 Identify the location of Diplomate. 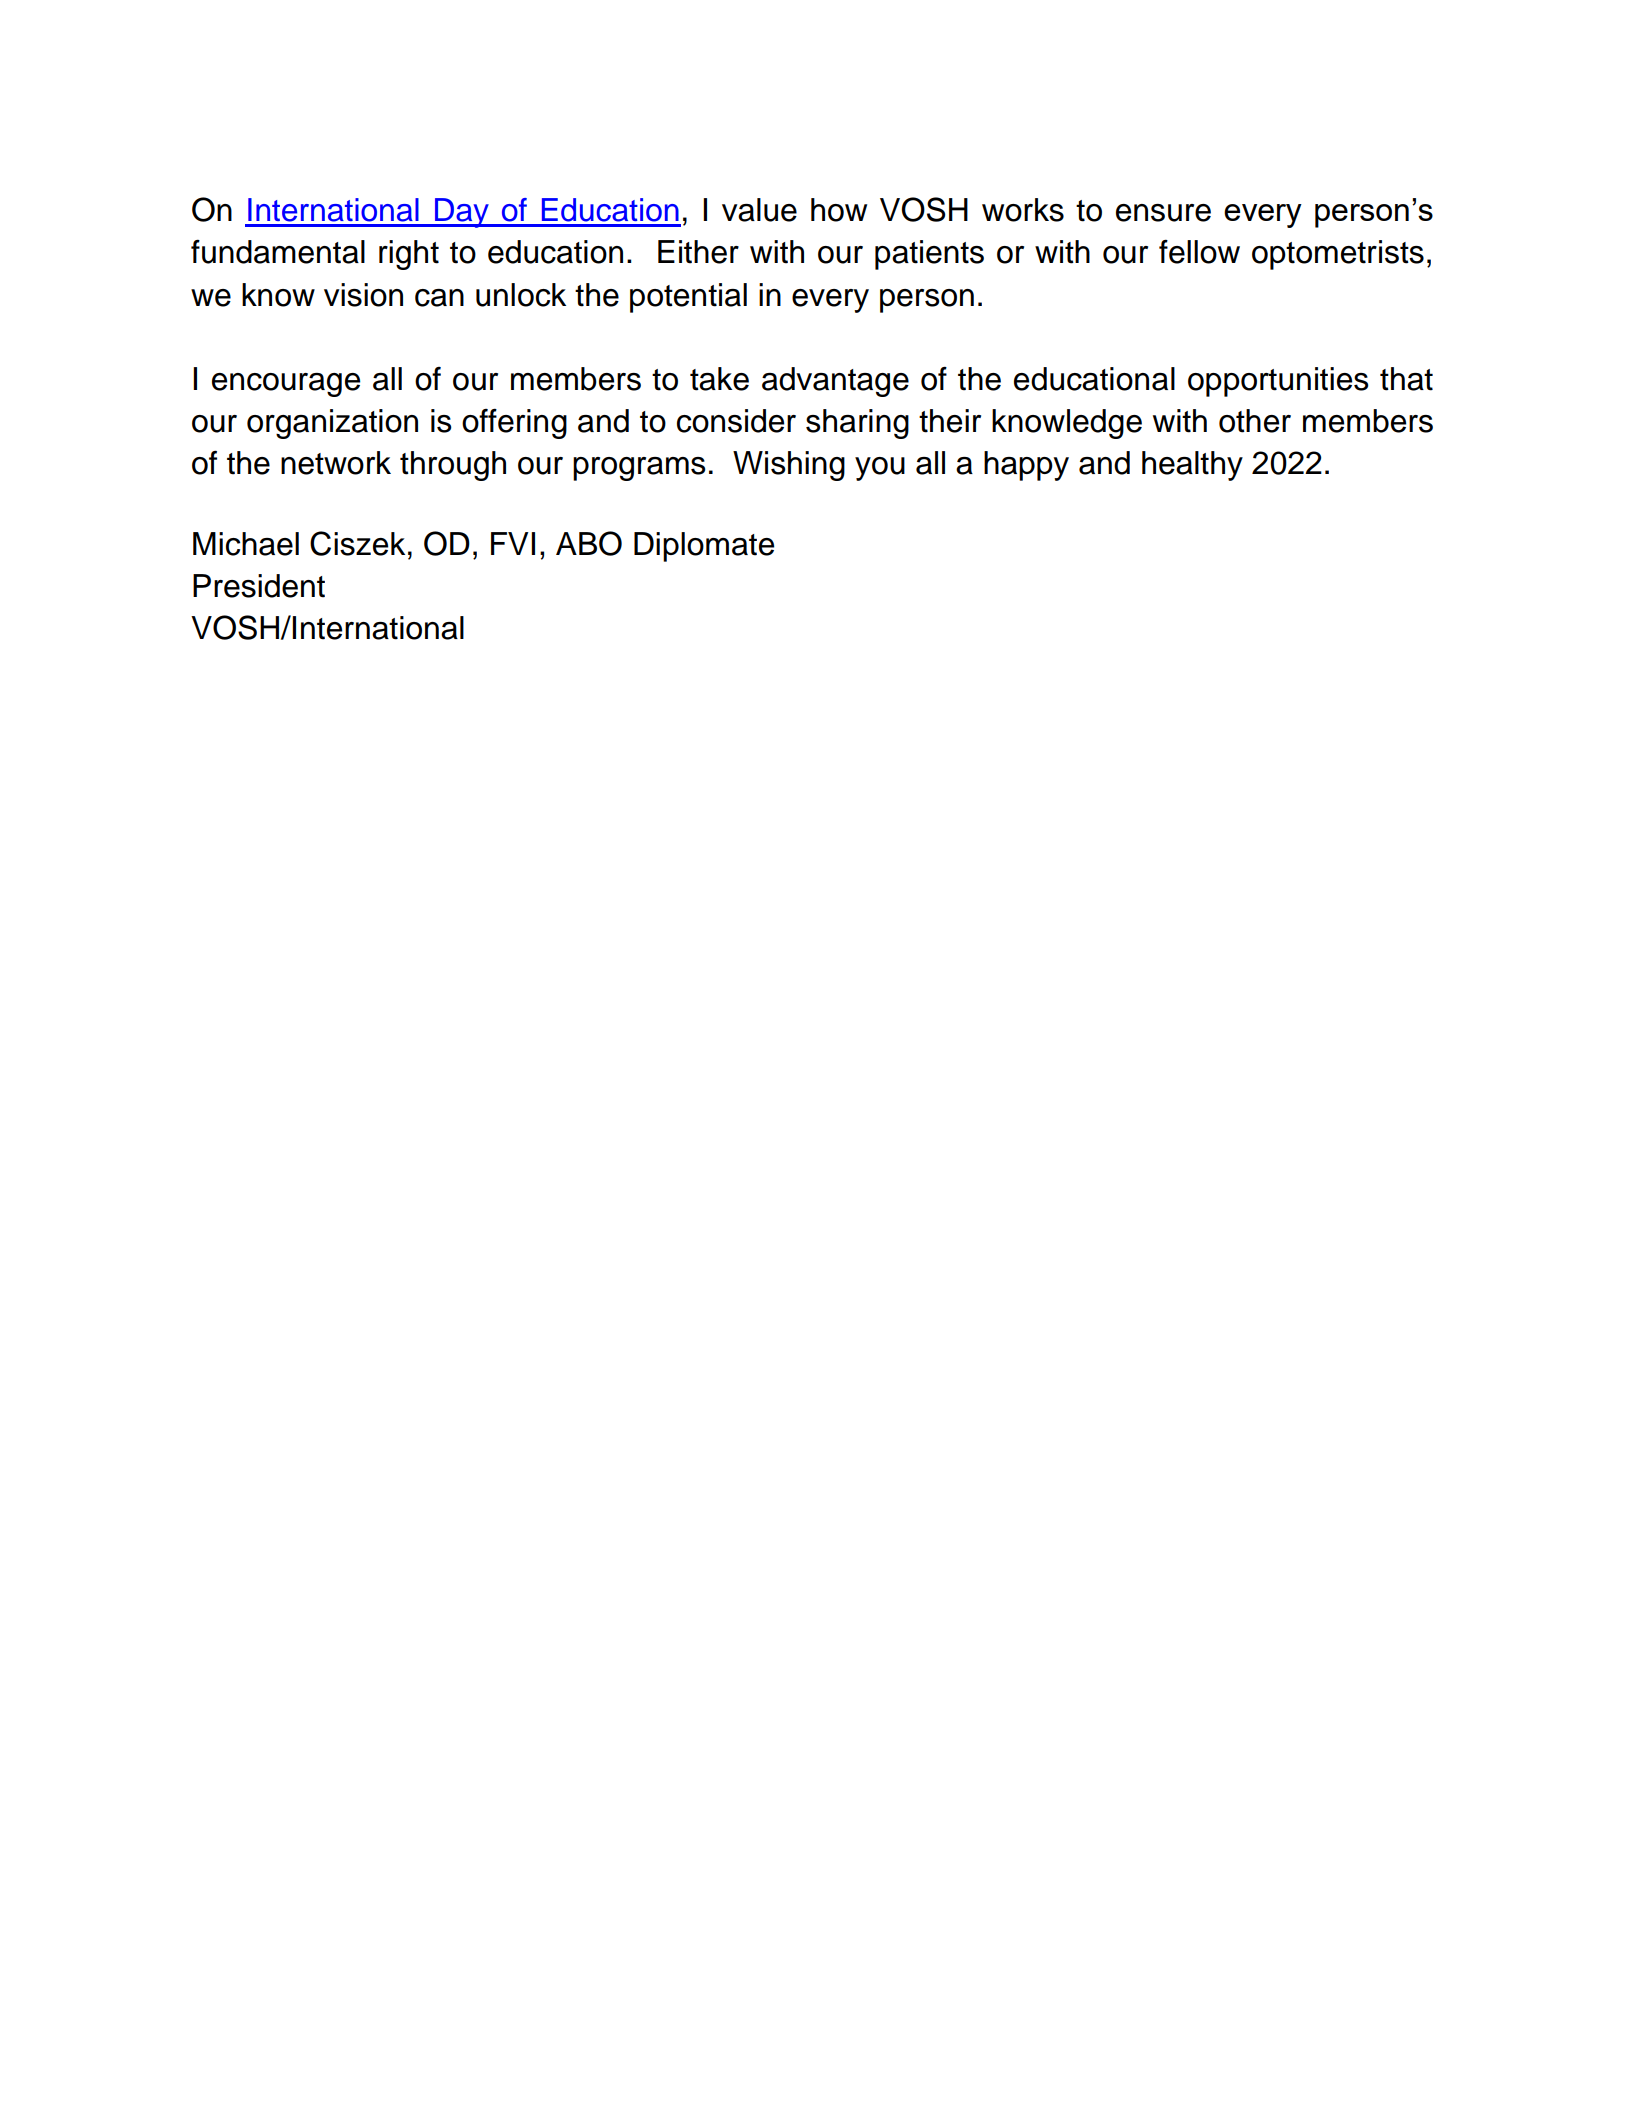
(704, 547).
